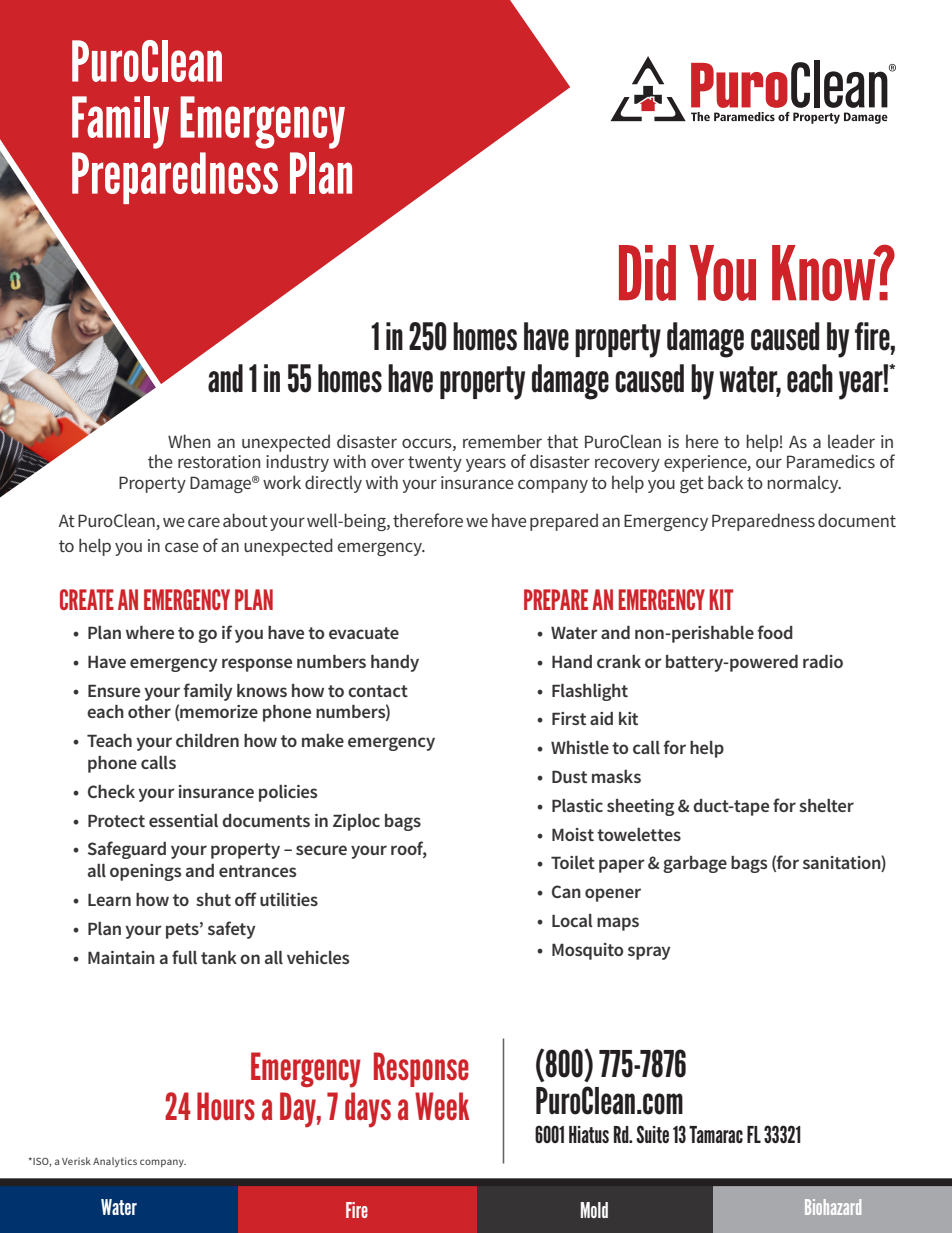 The height and width of the screenshot is (1233, 952). I want to click on twenty, so click(435, 464).
